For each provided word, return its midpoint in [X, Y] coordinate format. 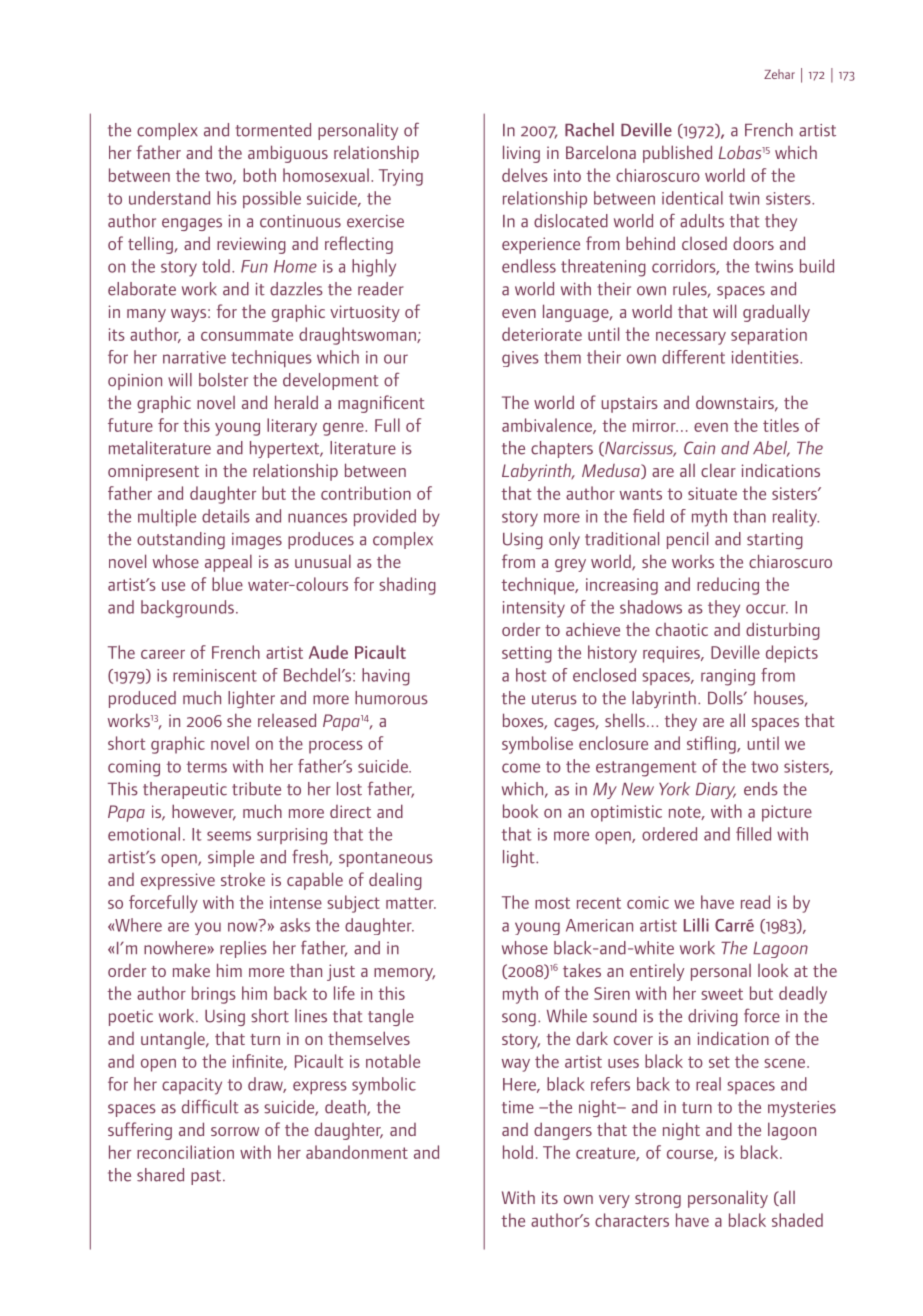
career [163, 654]
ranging [728, 677]
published [677, 154]
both [259, 175]
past [207, 1177]
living [521, 154]
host [531, 675]
